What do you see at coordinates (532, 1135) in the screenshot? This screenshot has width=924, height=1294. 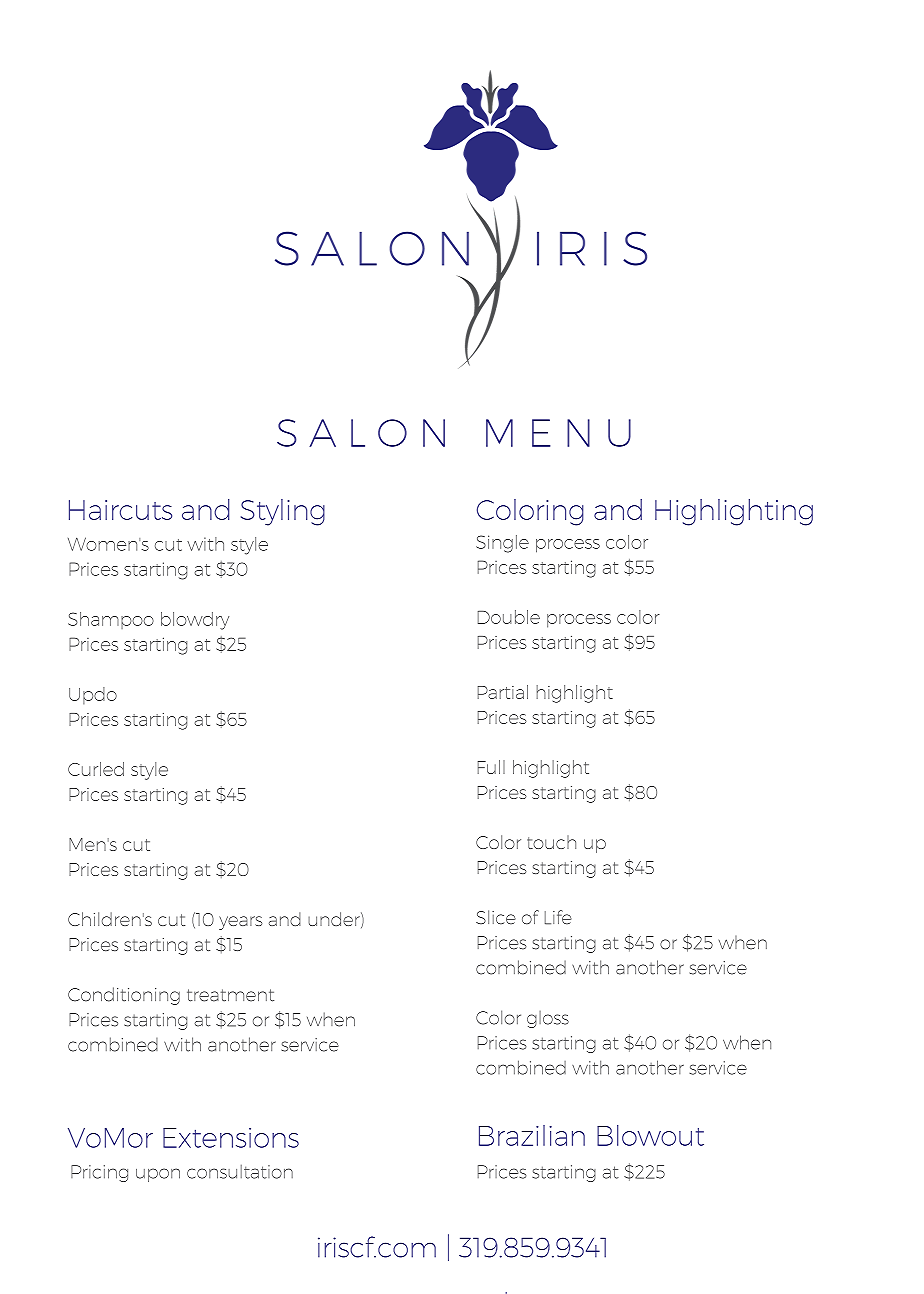 I see `Brazilian` at bounding box center [532, 1135].
